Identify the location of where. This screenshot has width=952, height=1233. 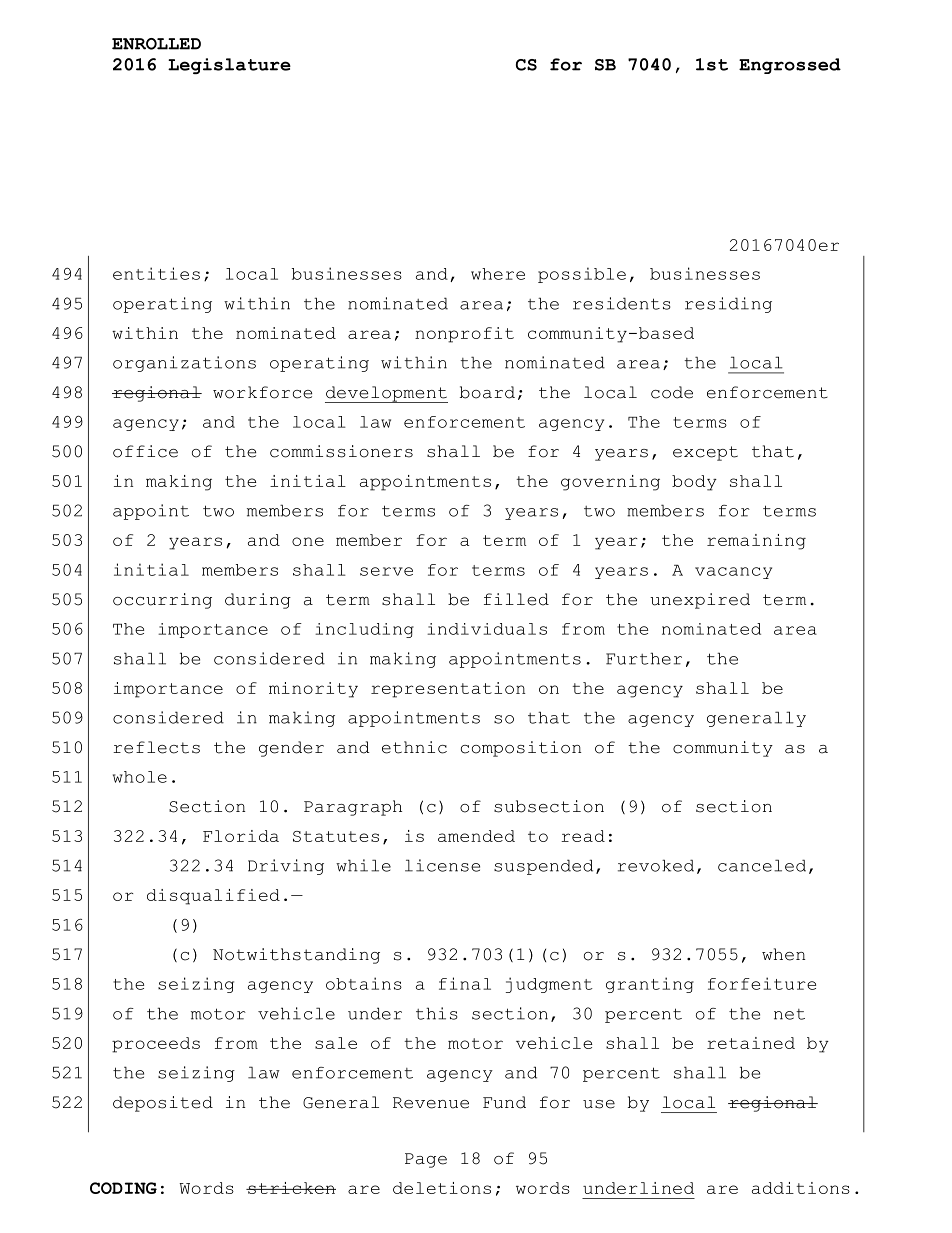
(498, 274).
